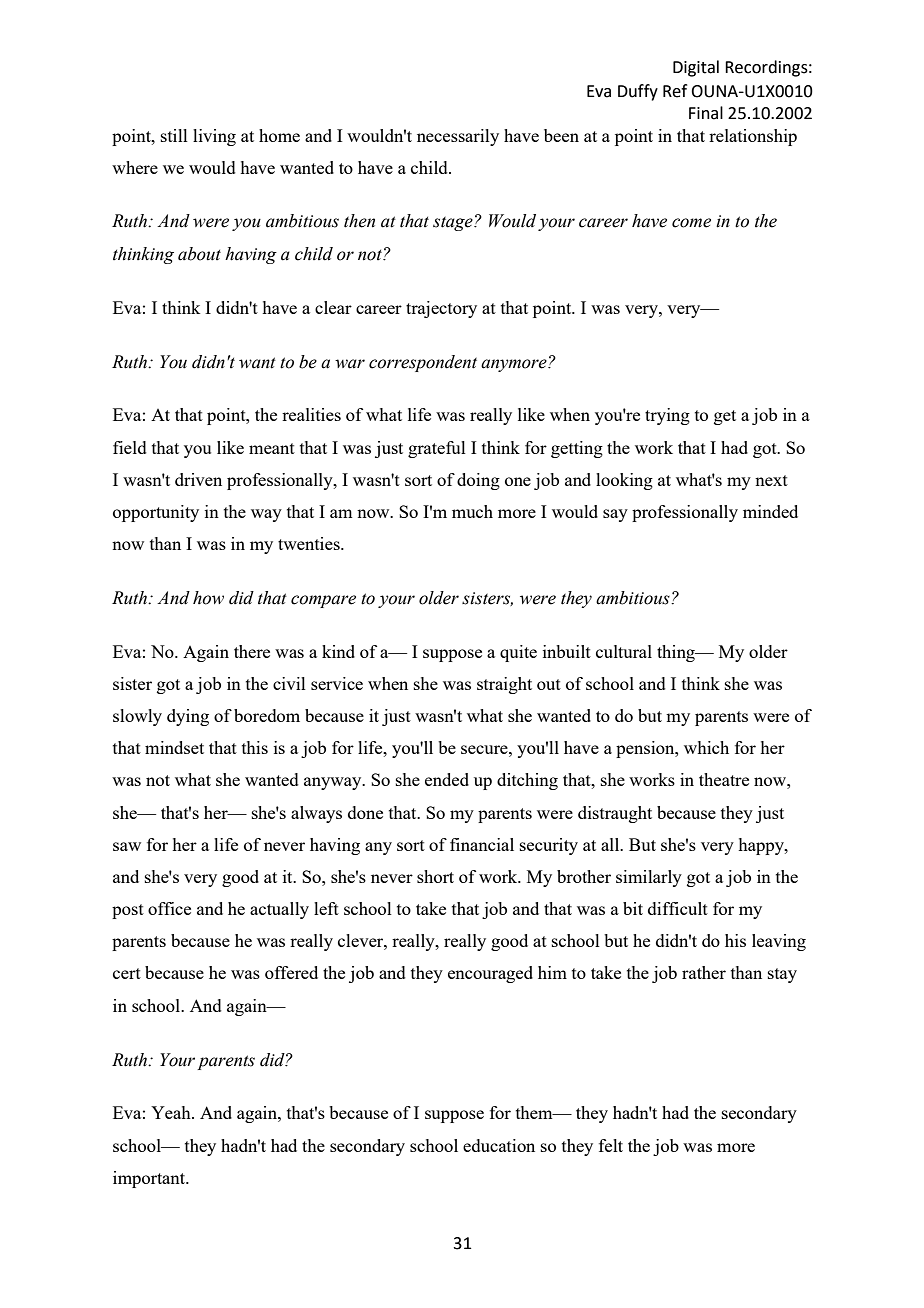 The width and height of the document is (924, 1308). Describe the element at coordinates (435, 876) in the document. I see `short` at that location.
